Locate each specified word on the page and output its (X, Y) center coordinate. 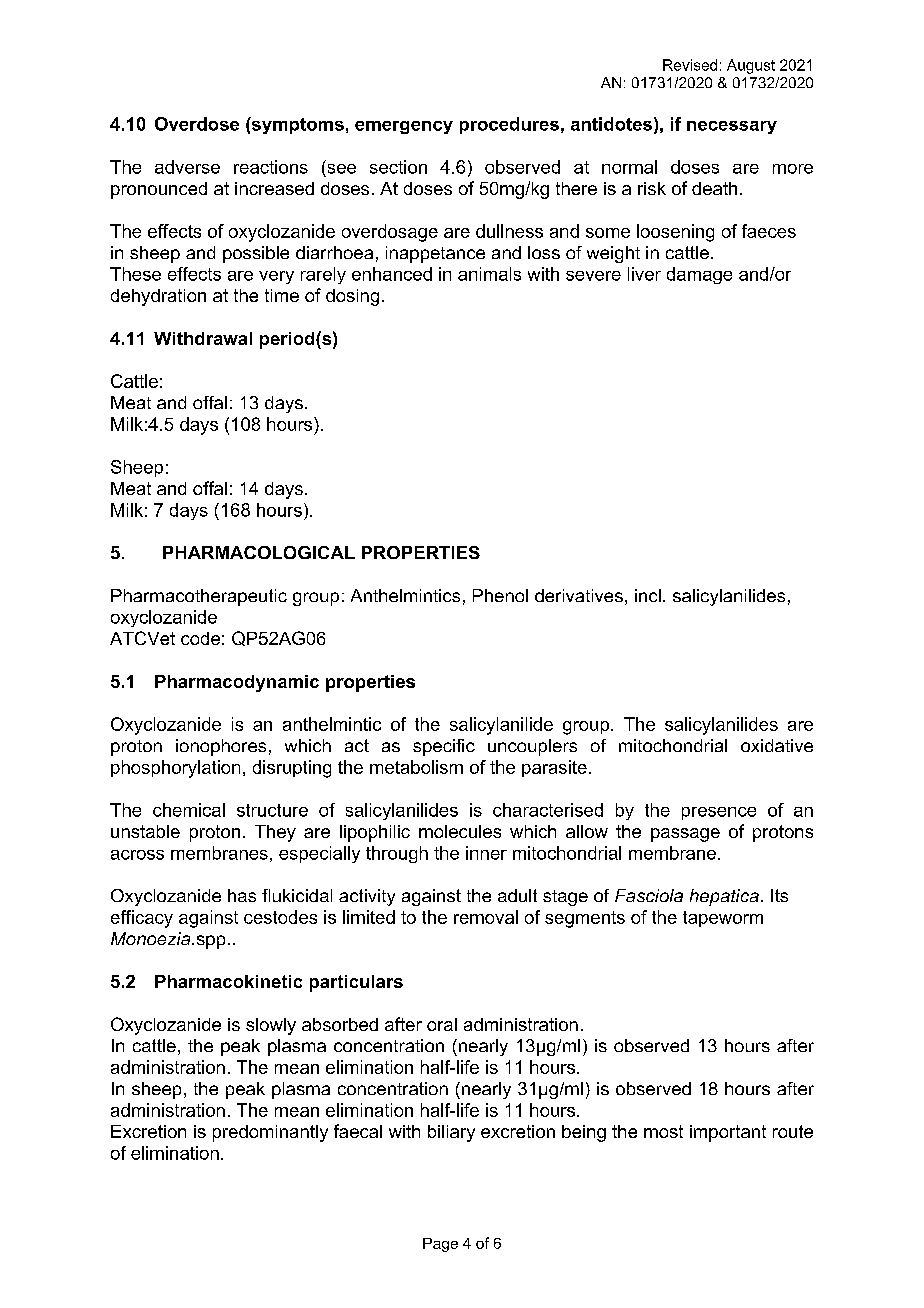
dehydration (158, 297)
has (242, 895)
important (728, 1133)
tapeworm (723, 919)
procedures (509, 125)
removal (486, 917)
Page (440, 1245)
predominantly (270, 1133)
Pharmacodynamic (237, 683)
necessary (732, 127)
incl (648, 595)
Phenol (500, 595)
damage (699, 275)
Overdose (197, 124)
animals (489, 274)
